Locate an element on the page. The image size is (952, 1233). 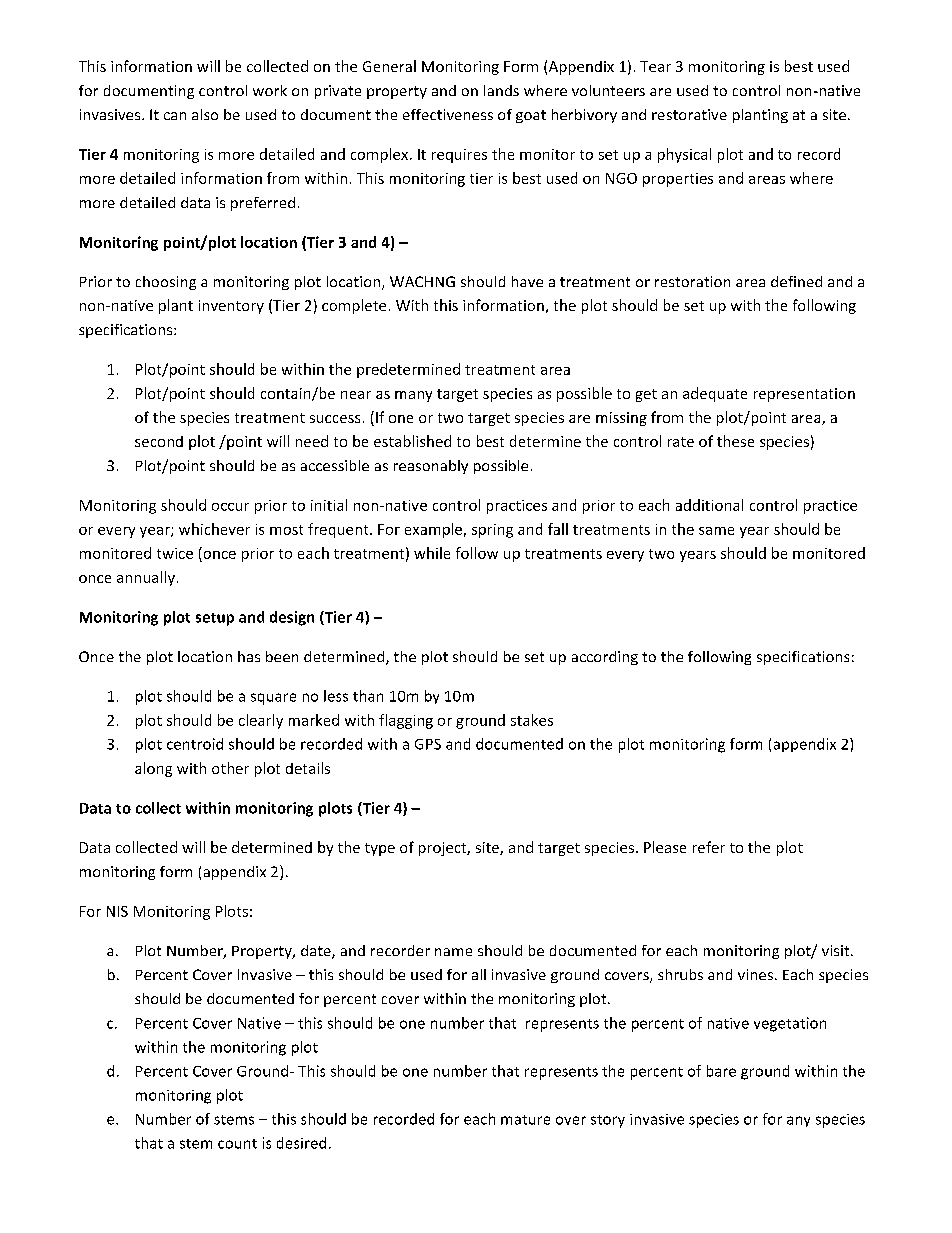
type is located at coordinates (380, 849).
